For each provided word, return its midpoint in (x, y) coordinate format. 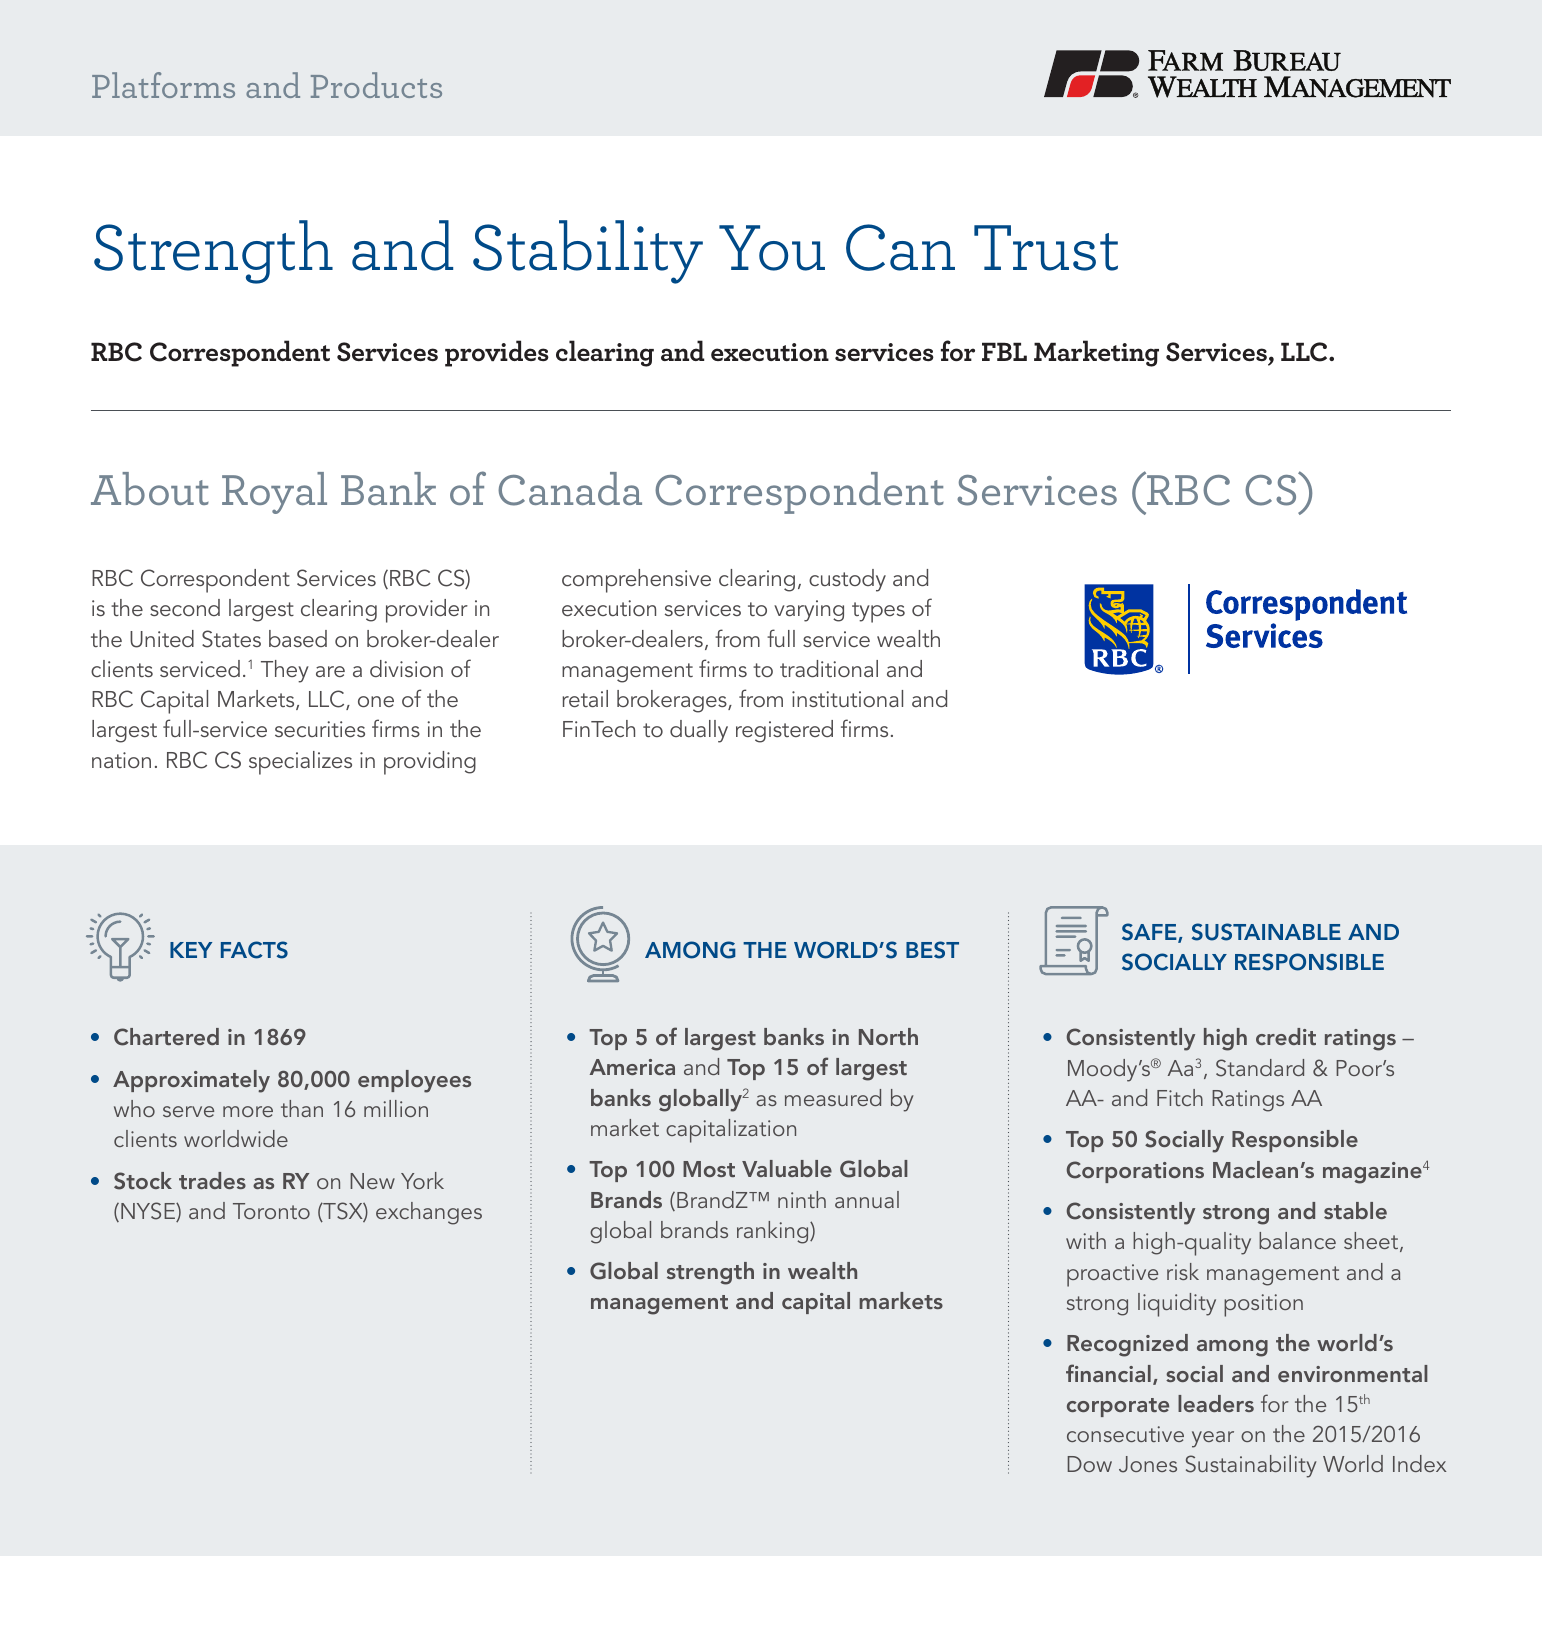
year (1213, 1439)
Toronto (271, 1211)
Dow (1090, 1464)
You (772, 248)
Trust (1046, 248)
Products (376, 85)
